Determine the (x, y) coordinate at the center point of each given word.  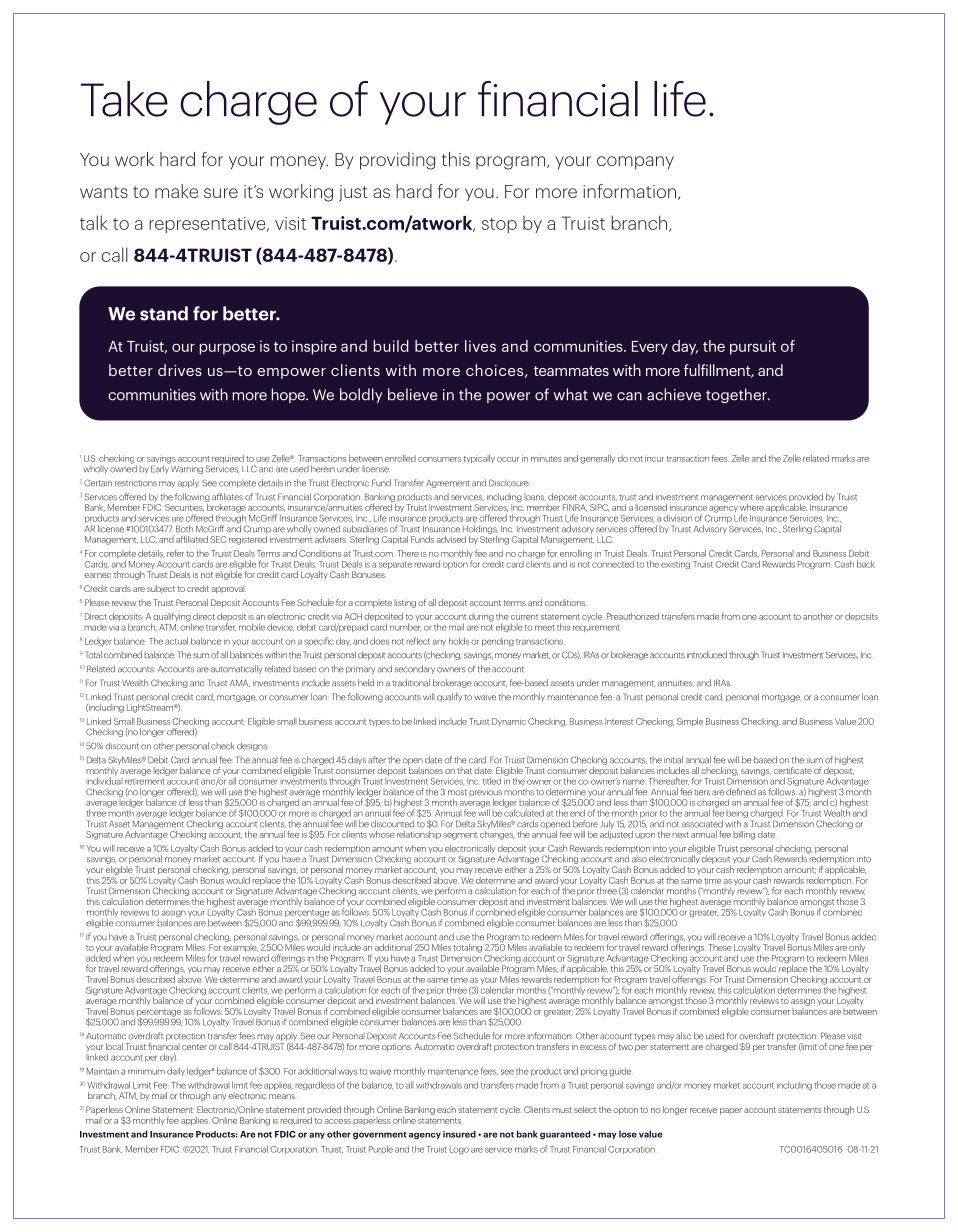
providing (397, 161)
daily (176, 1071)
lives (480, 346)
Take (124, 99)
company (635, 163)
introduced (707, 655)
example (240, 948)
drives (180, 370)
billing (744, 835)
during (481, 617)
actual (176, 641)
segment (460, 836)
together (737, 395)
